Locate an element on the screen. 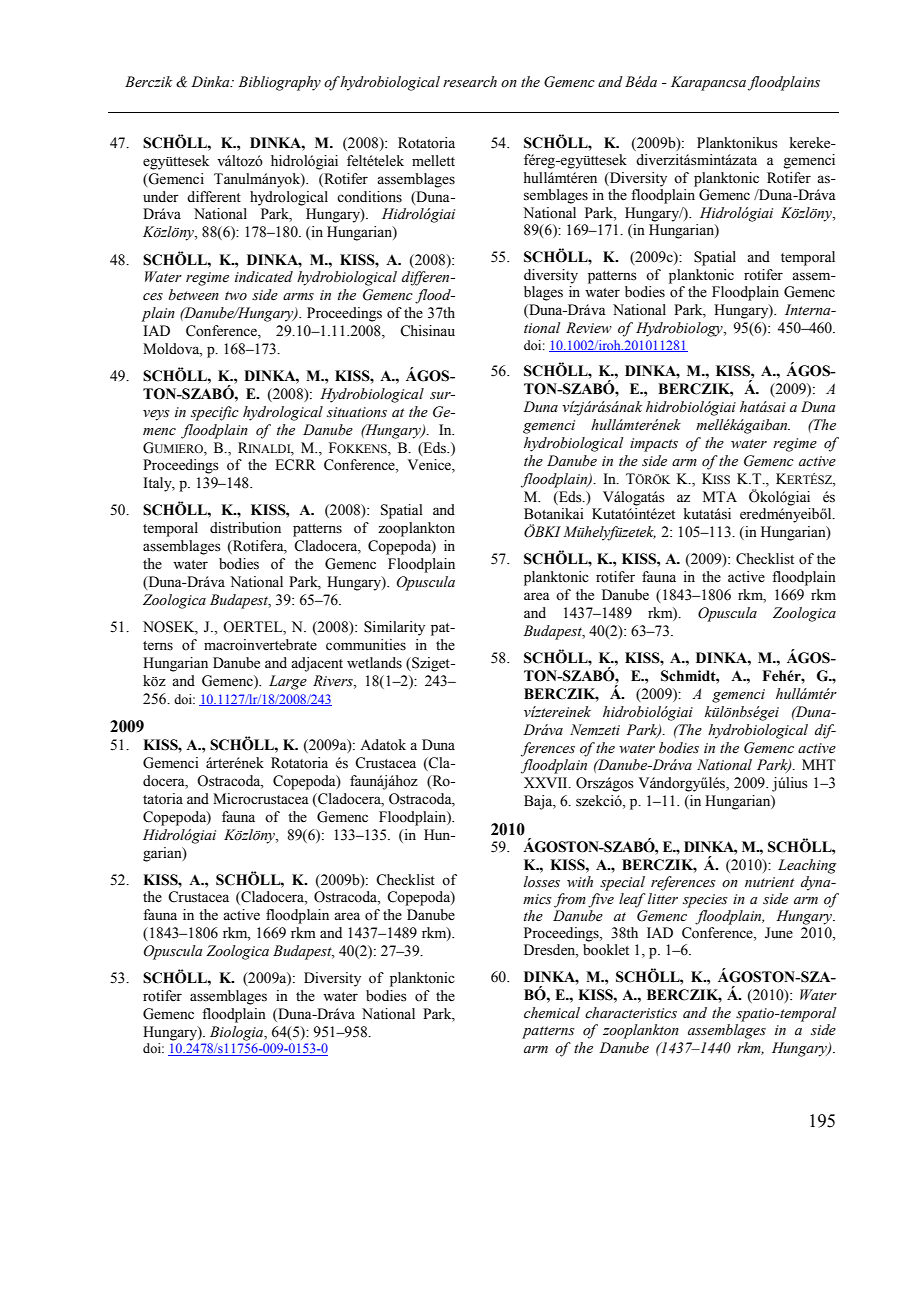  Bibliography is located at coordinates (279, 83).
